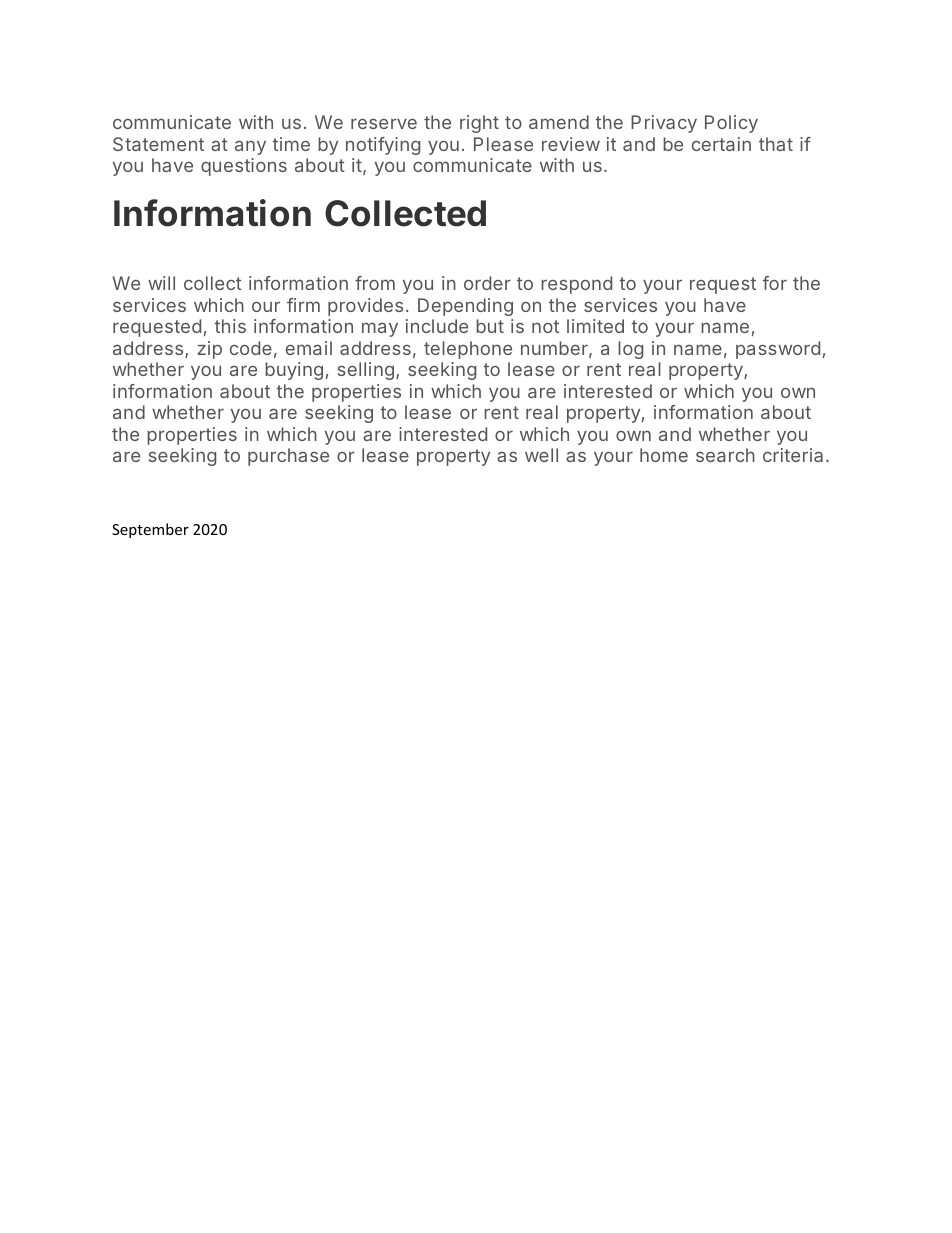 This screenshot has height=1233, width=952. Describe the element at coordinates (294, 371) in the screenshot. I see `buying` at that location.
